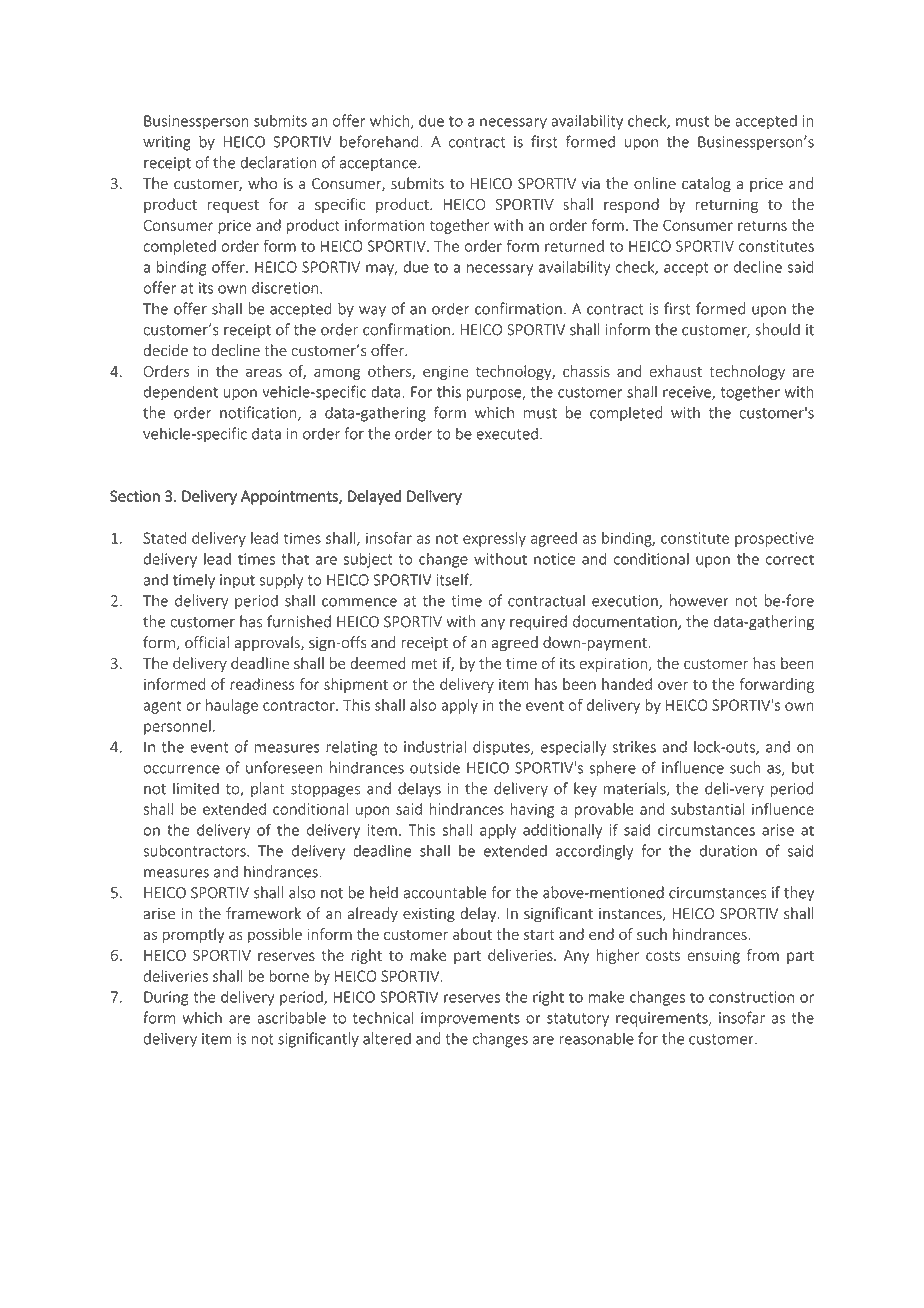  What do you see at coordinates (673, 685) in the page?
I see `over` at bounding box center [673, 685].
